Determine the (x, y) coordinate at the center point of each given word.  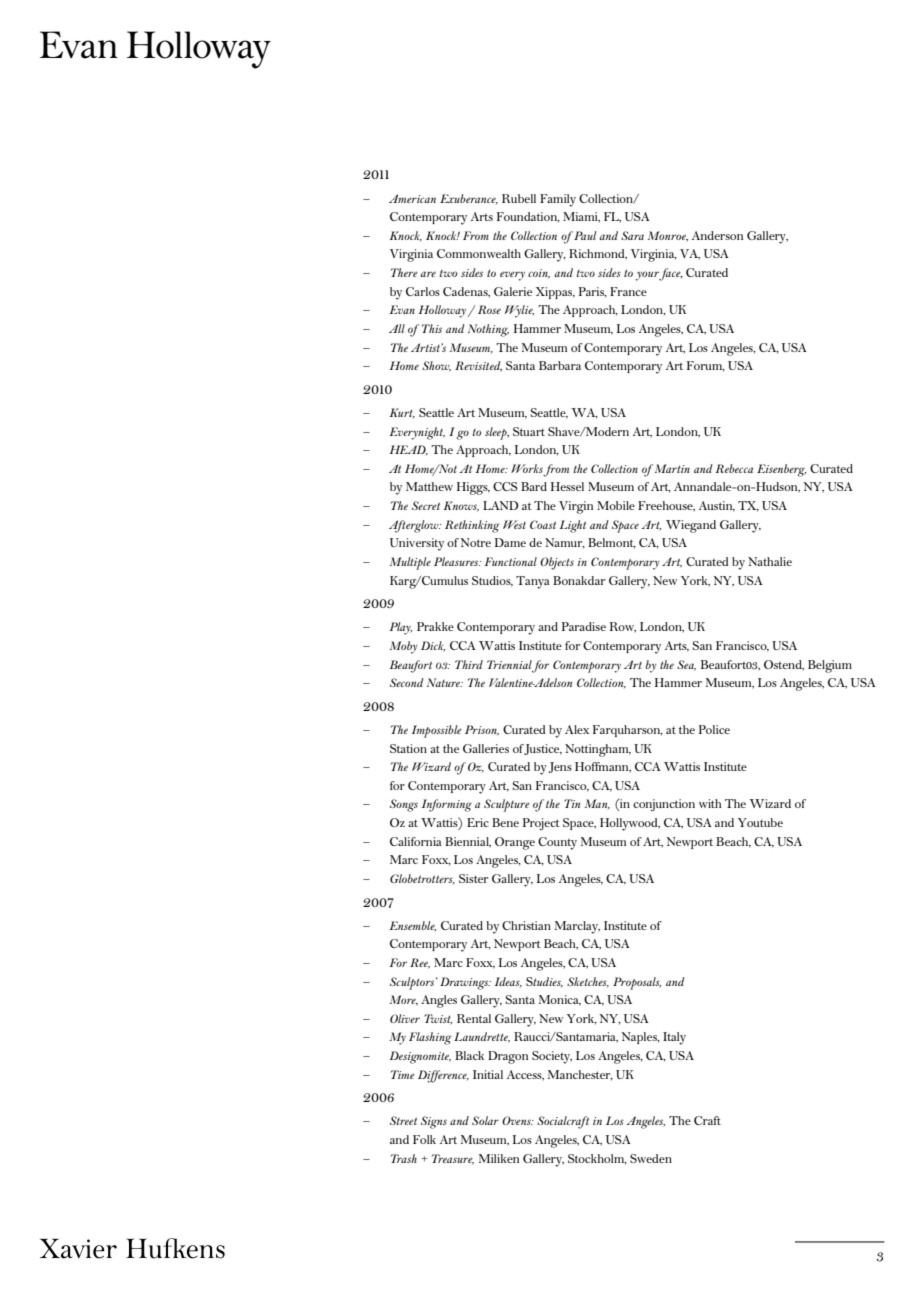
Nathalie (770, 561)
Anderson (717, 235)
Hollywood (630, 824)
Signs (434, 1122)
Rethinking (472, 526)
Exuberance (469, 199)
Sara (632, 235)
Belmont (612, 543)
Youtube (760, 822)
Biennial (468, 842)
